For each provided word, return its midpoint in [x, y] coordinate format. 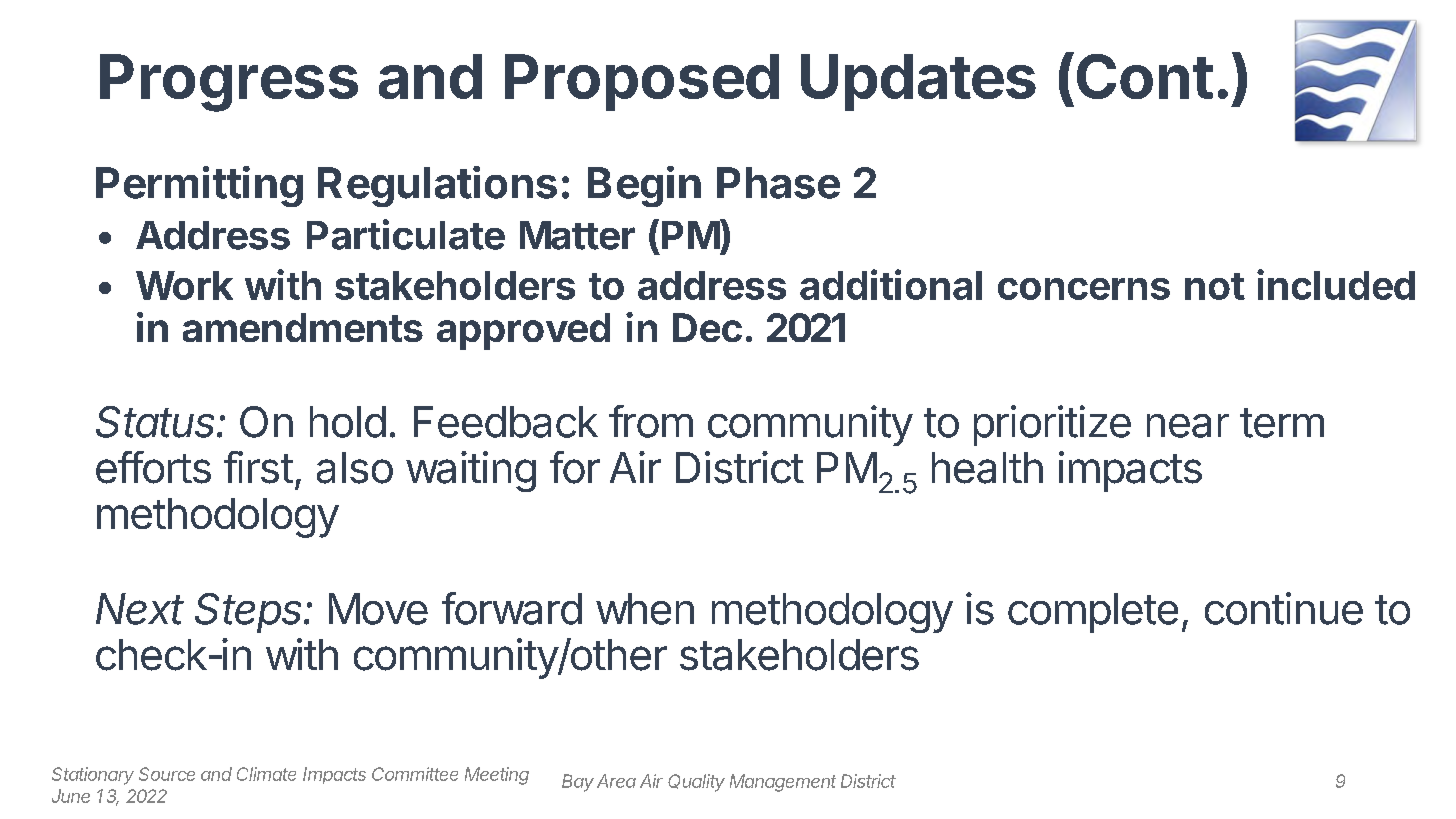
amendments [303, 327]
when [645, 609]
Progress [229, 83]
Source [167, 774]
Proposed [642, 82]
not [1215, 286]
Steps [250, 613]
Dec [707, 327]
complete [1093, 613]
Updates [918, 82]
